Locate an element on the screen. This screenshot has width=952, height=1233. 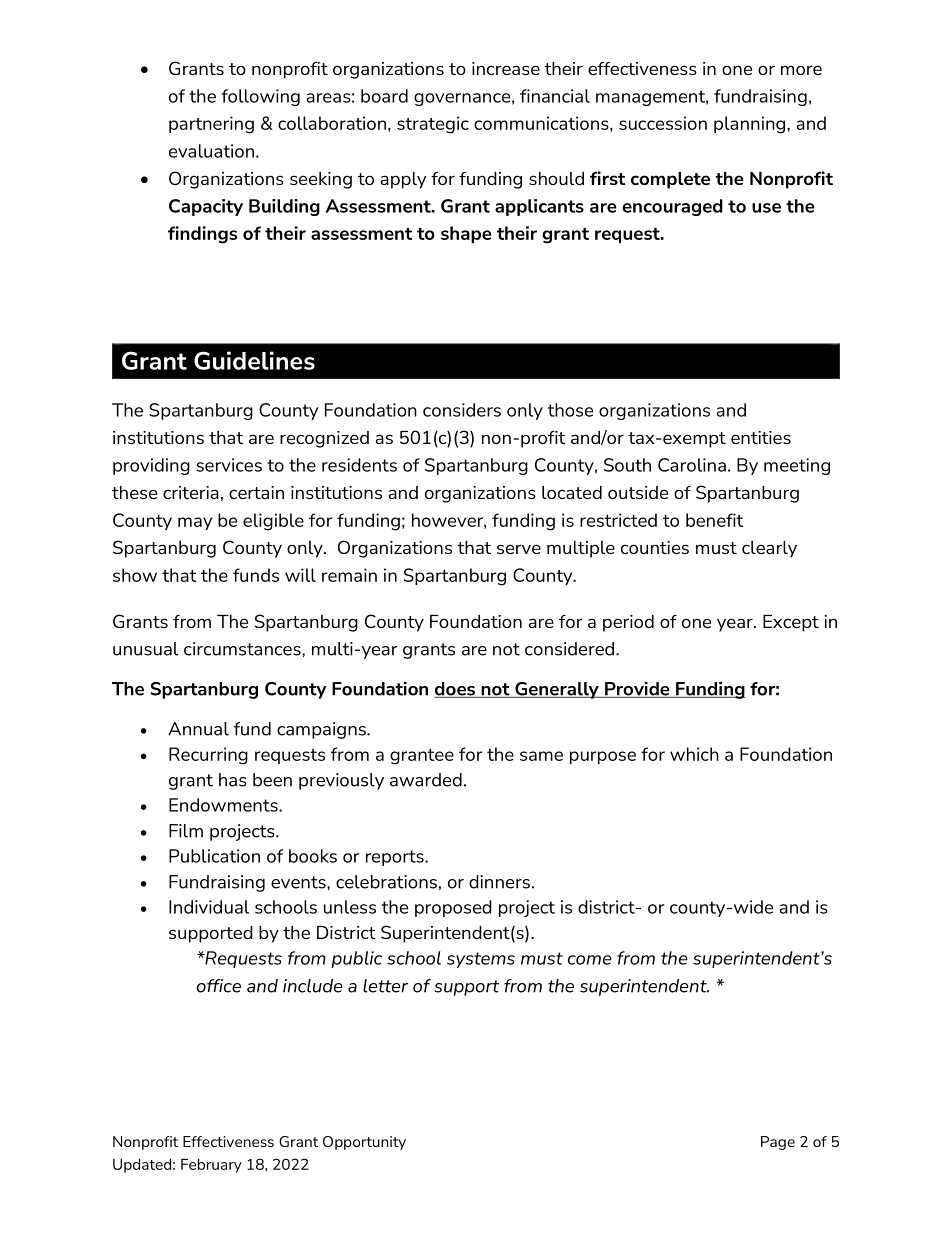
strategic is located at coordinates (433, 125).
